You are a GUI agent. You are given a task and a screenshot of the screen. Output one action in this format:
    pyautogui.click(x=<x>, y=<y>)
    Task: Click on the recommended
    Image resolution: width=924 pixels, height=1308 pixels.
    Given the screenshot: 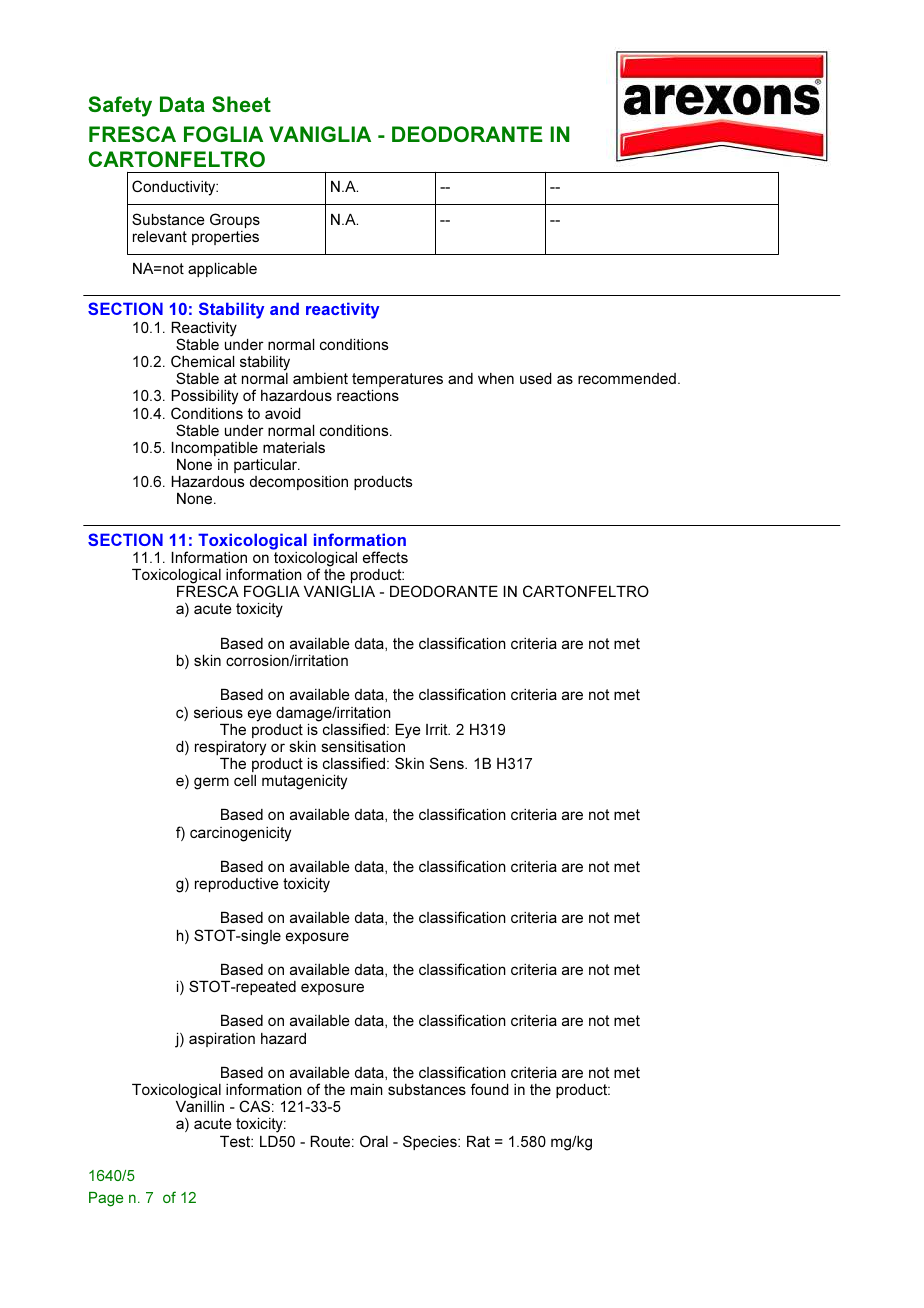 What is the action you would take?
    pyautogui.click(x=627, y=378)
